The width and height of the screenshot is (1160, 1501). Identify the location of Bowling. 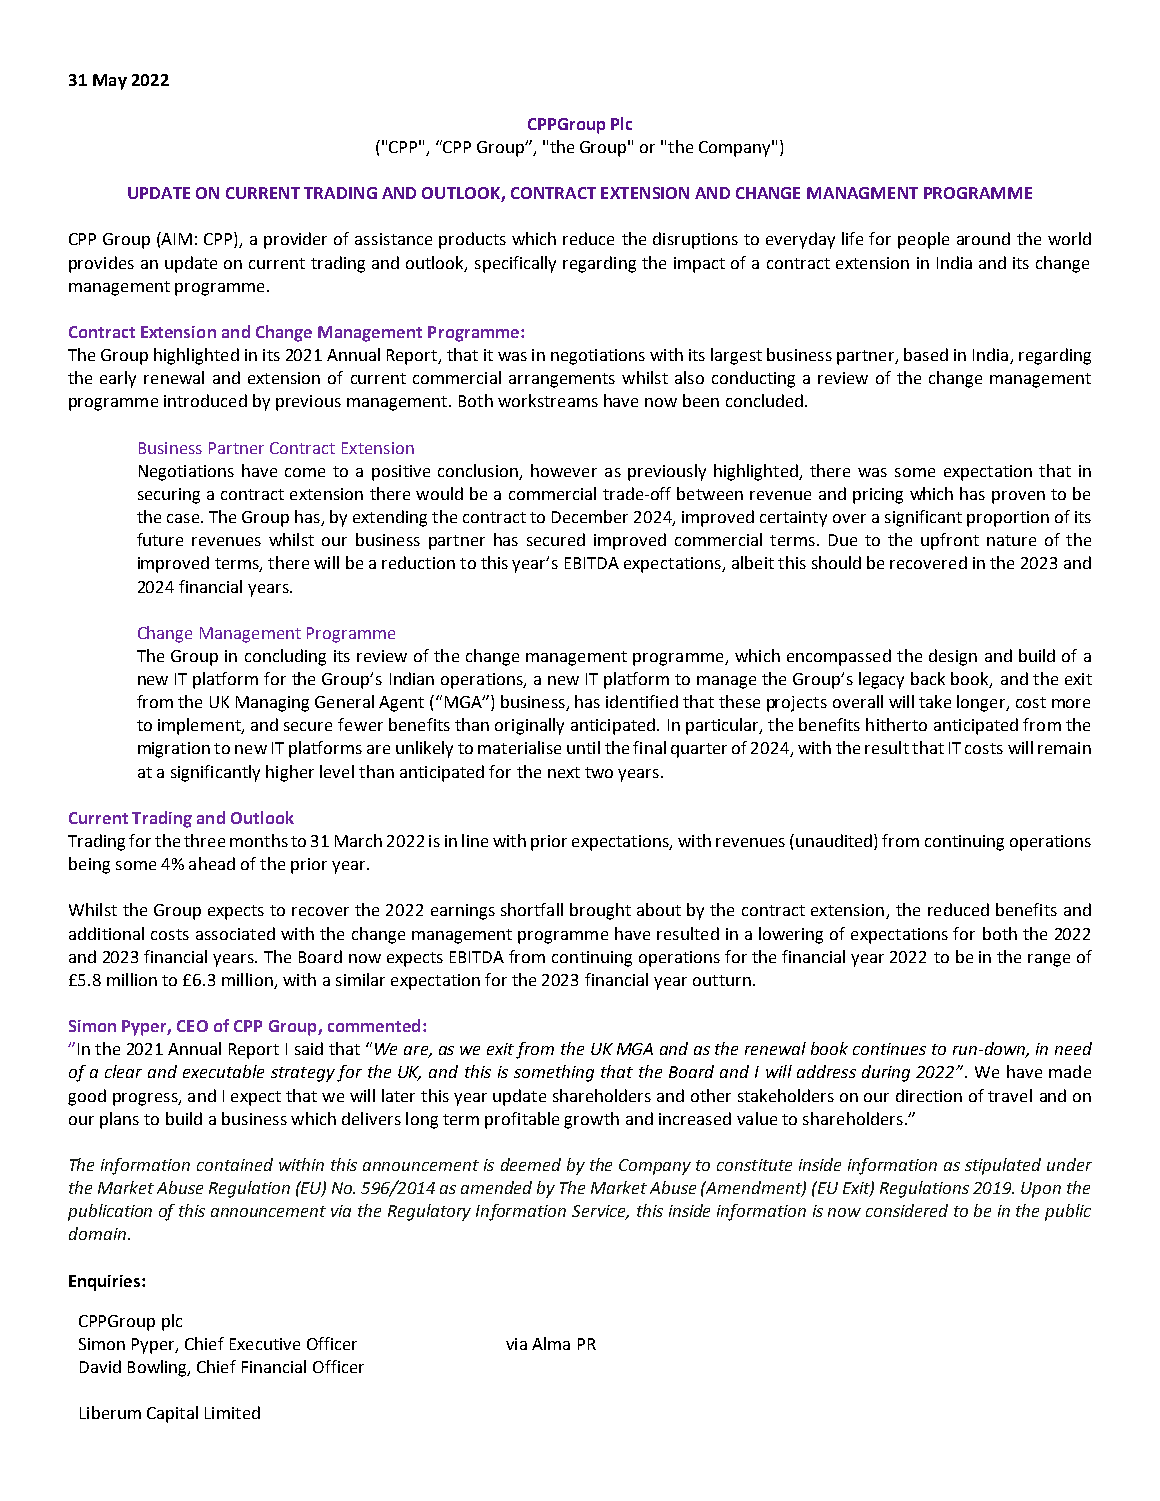
(158, 1368).
